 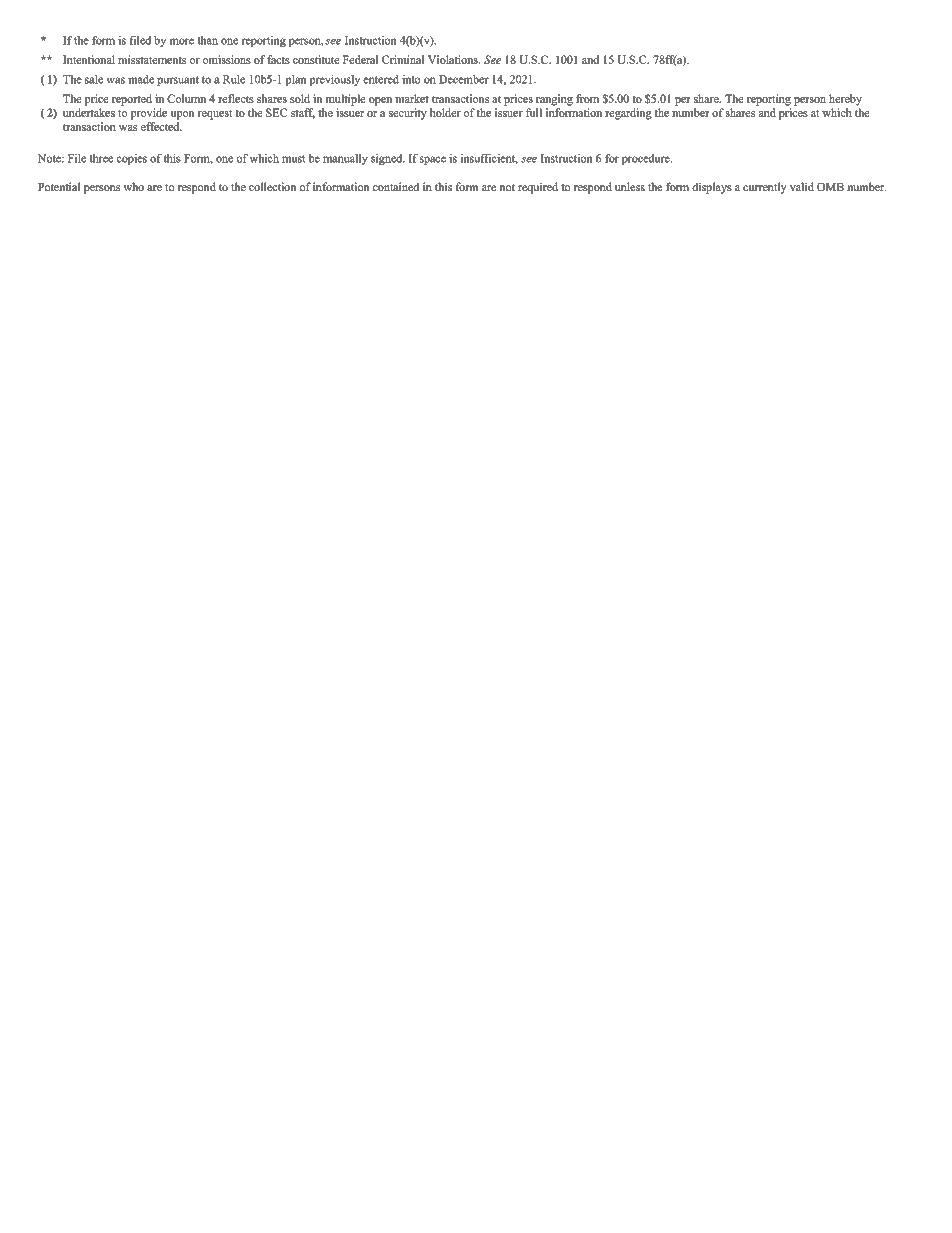 What do you see at coordinates (412, 98) in the document?
I see `market` at bounding box center [412, 98].
